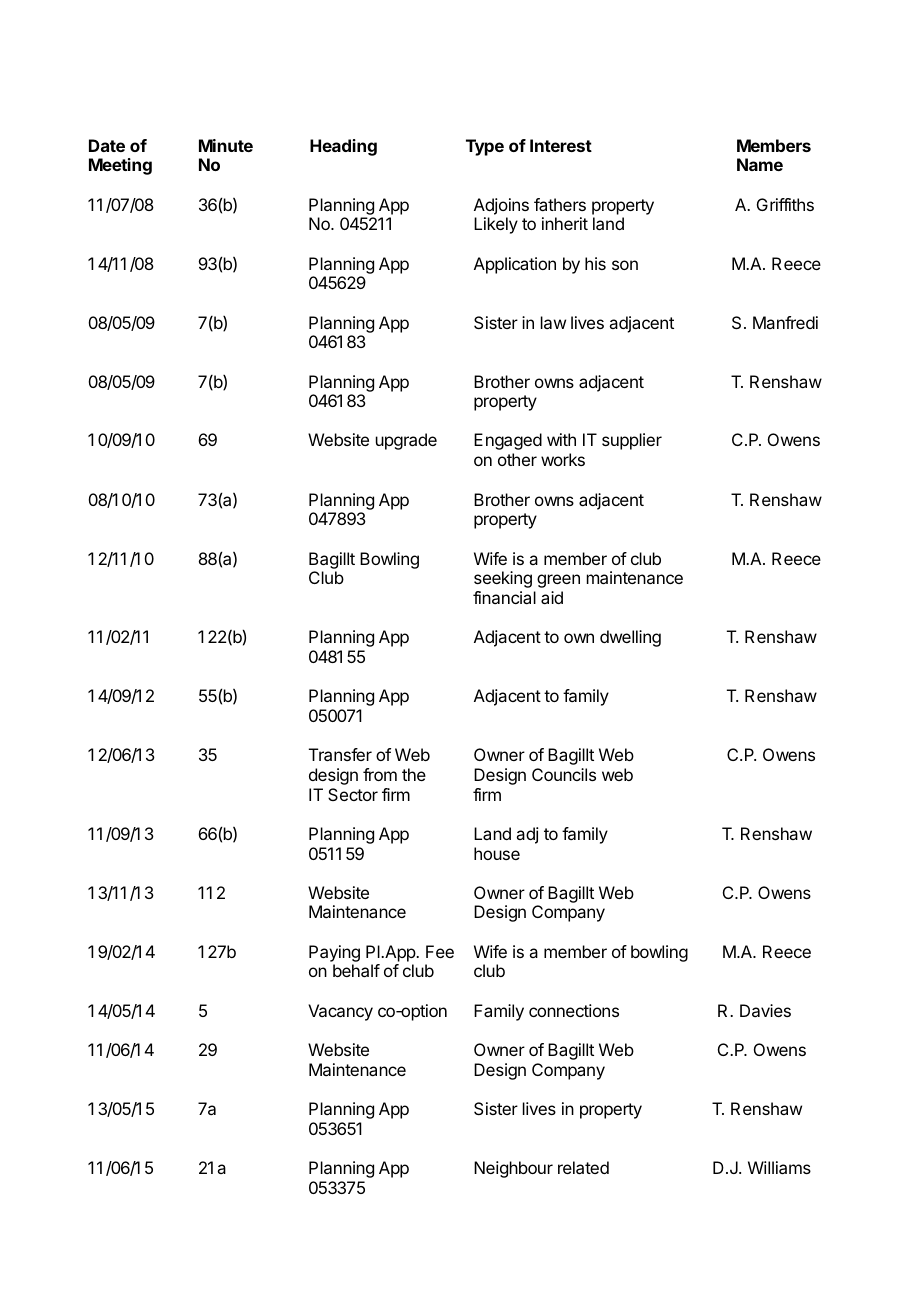 This page has height=1308, width=924. What do you see at coordinates (406, 441) in the page?
I see `upgrade` at bounding box center [406, 441].
